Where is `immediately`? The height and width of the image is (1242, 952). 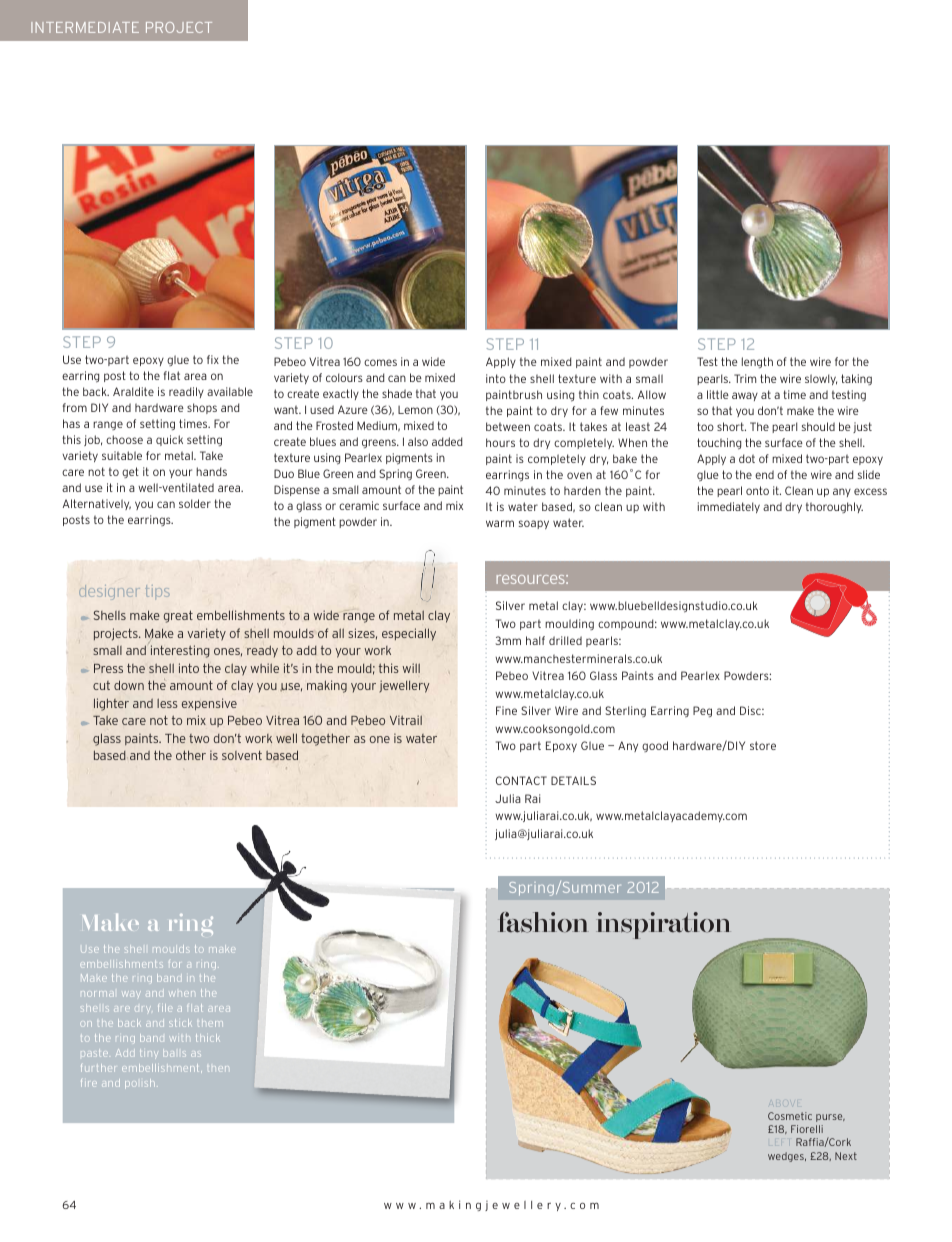 immediately is located at coordinates (729, 507).
